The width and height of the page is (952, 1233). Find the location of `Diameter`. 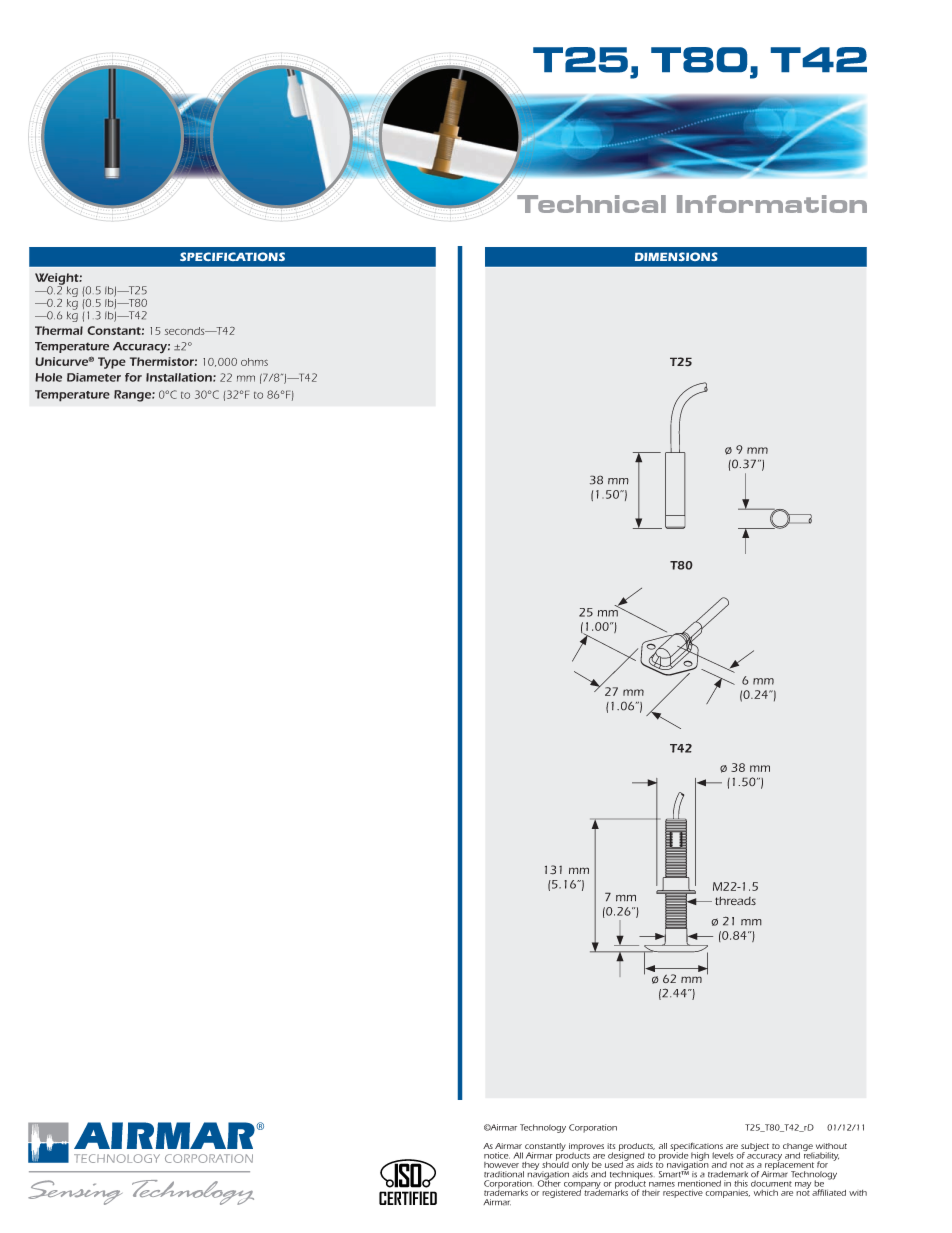

Diameter is located at coordinates (94, 377).
